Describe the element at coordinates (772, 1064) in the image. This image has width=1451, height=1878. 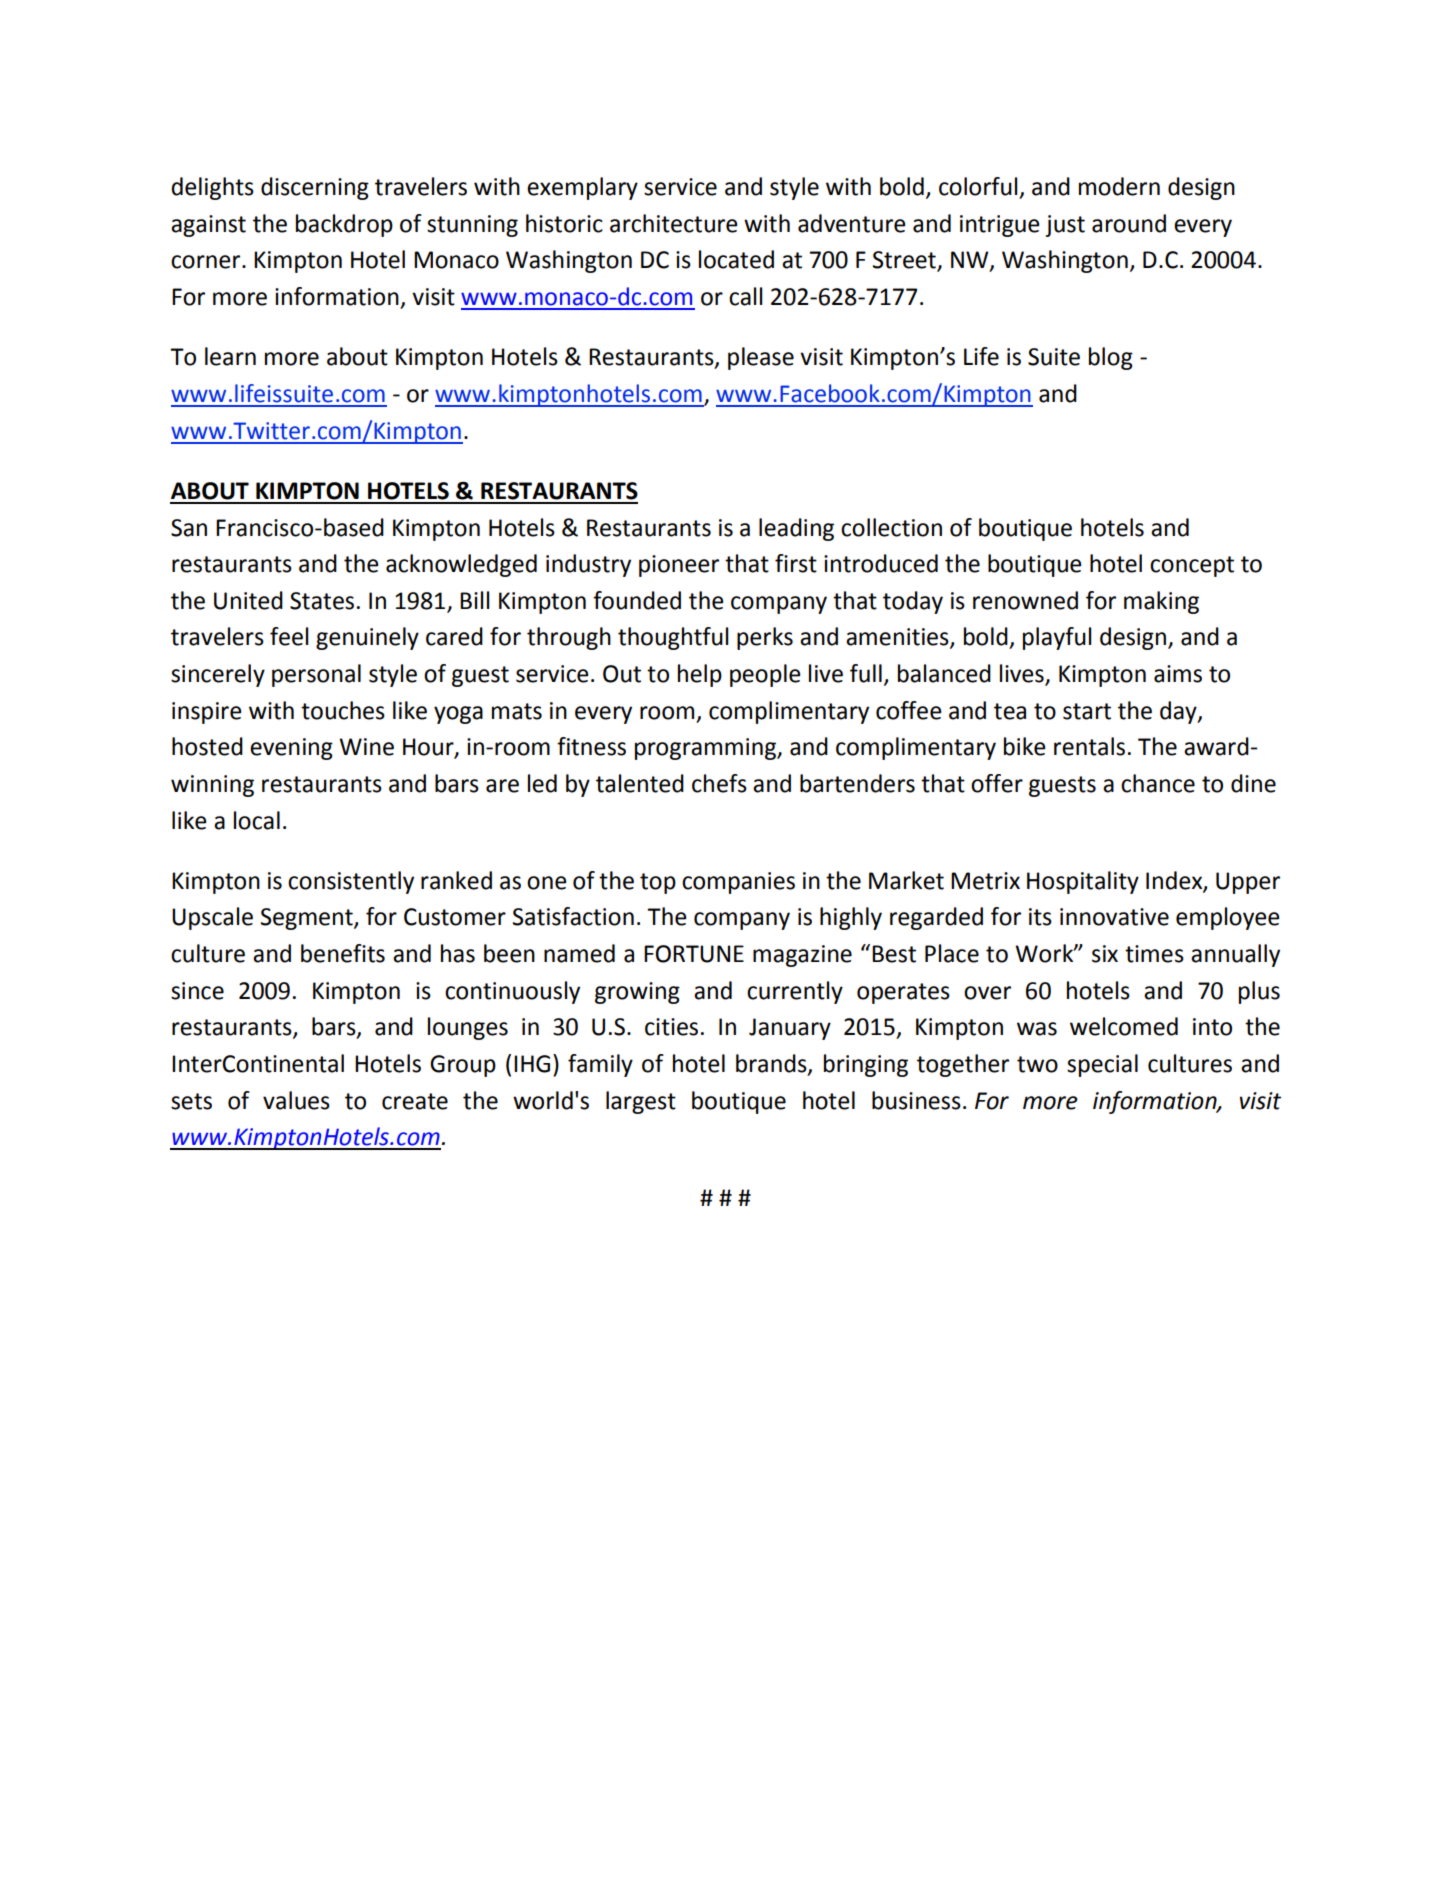
I see `brands` at that location.
